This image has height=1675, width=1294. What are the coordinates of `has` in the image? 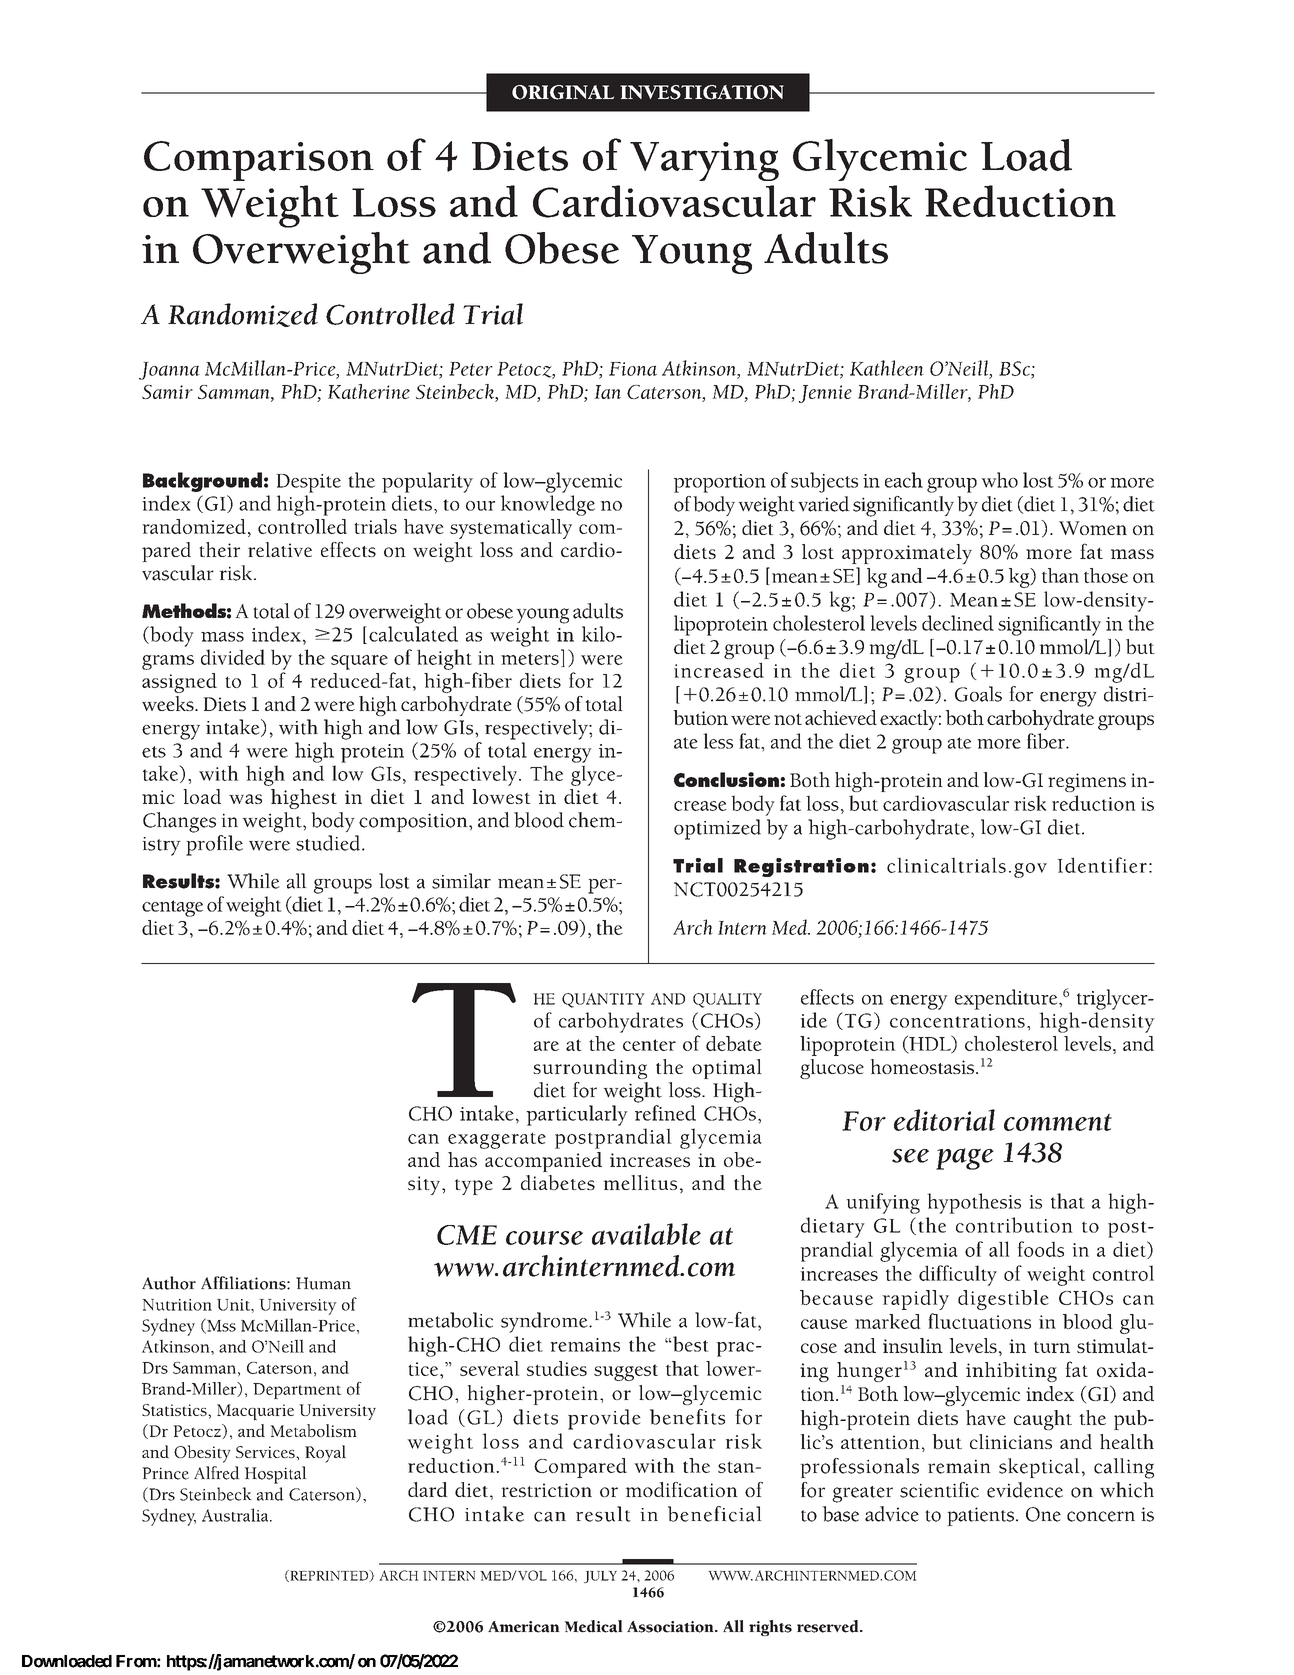 It's located at (462, 1159).
